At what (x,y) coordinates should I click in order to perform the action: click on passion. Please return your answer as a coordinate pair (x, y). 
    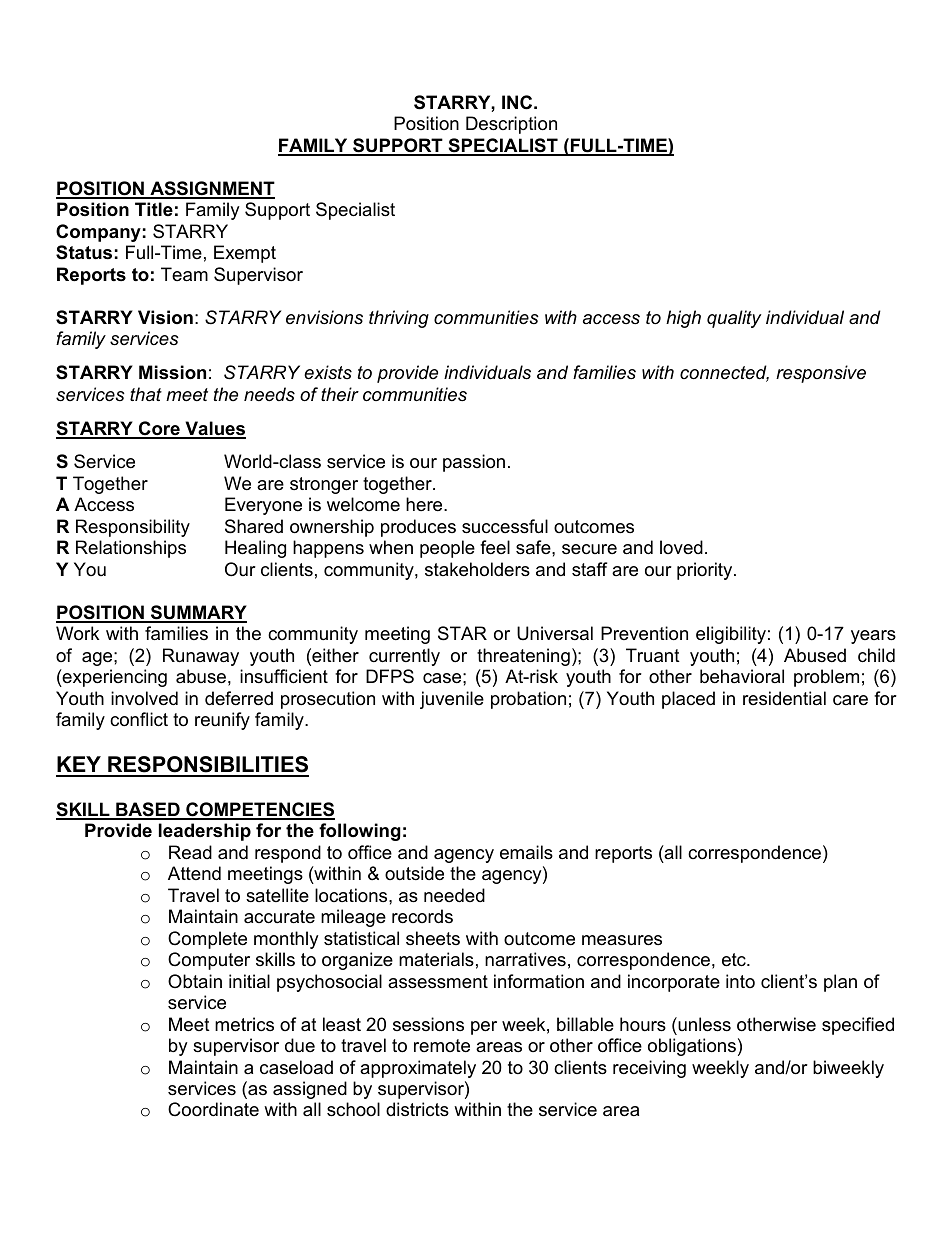
    Looking at the image, I should click on (474, 463).
